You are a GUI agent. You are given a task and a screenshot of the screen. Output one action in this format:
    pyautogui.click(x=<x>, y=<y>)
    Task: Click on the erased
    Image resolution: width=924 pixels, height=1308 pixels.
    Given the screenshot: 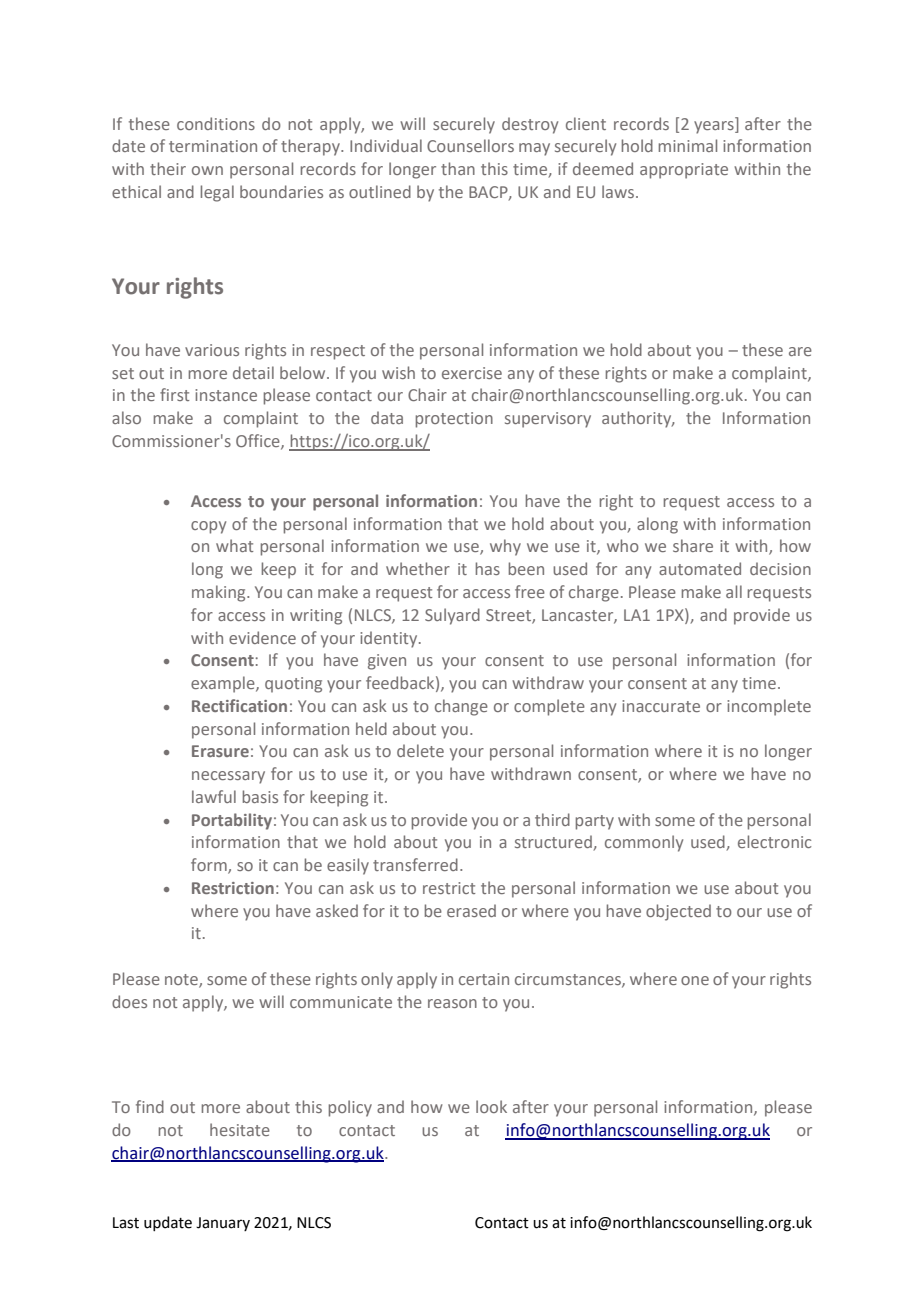 What is the action you would take?
    pyautogui.click(x=471, y=910)
